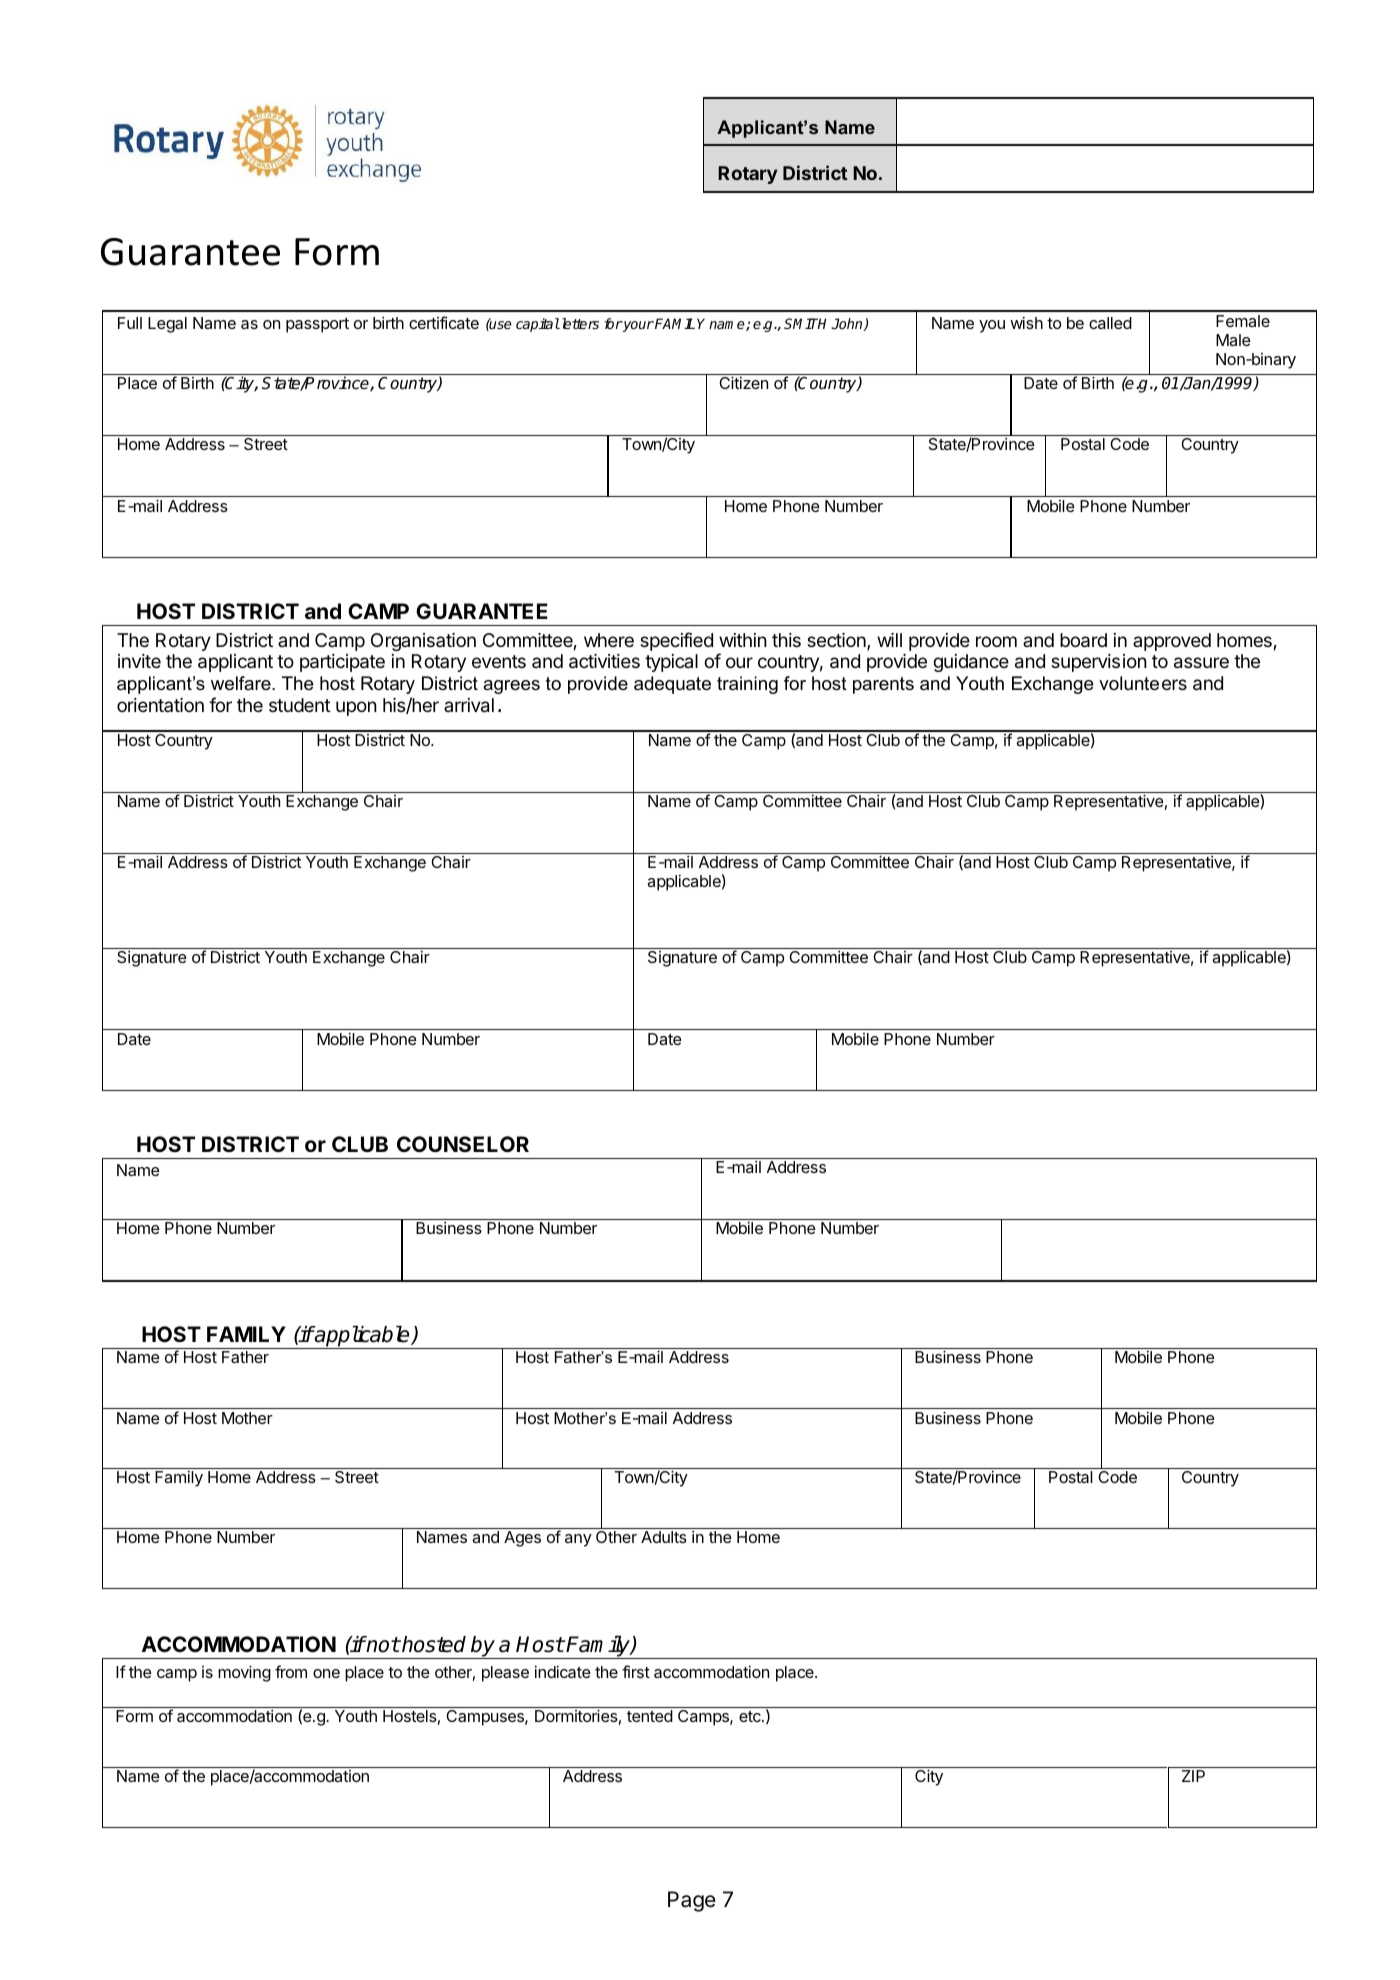 Image resolution: width=1400 pixels, height=1980 pixels. Describe the element at coordinates (664, 1537) in the document. I see `Adults` at that location.
